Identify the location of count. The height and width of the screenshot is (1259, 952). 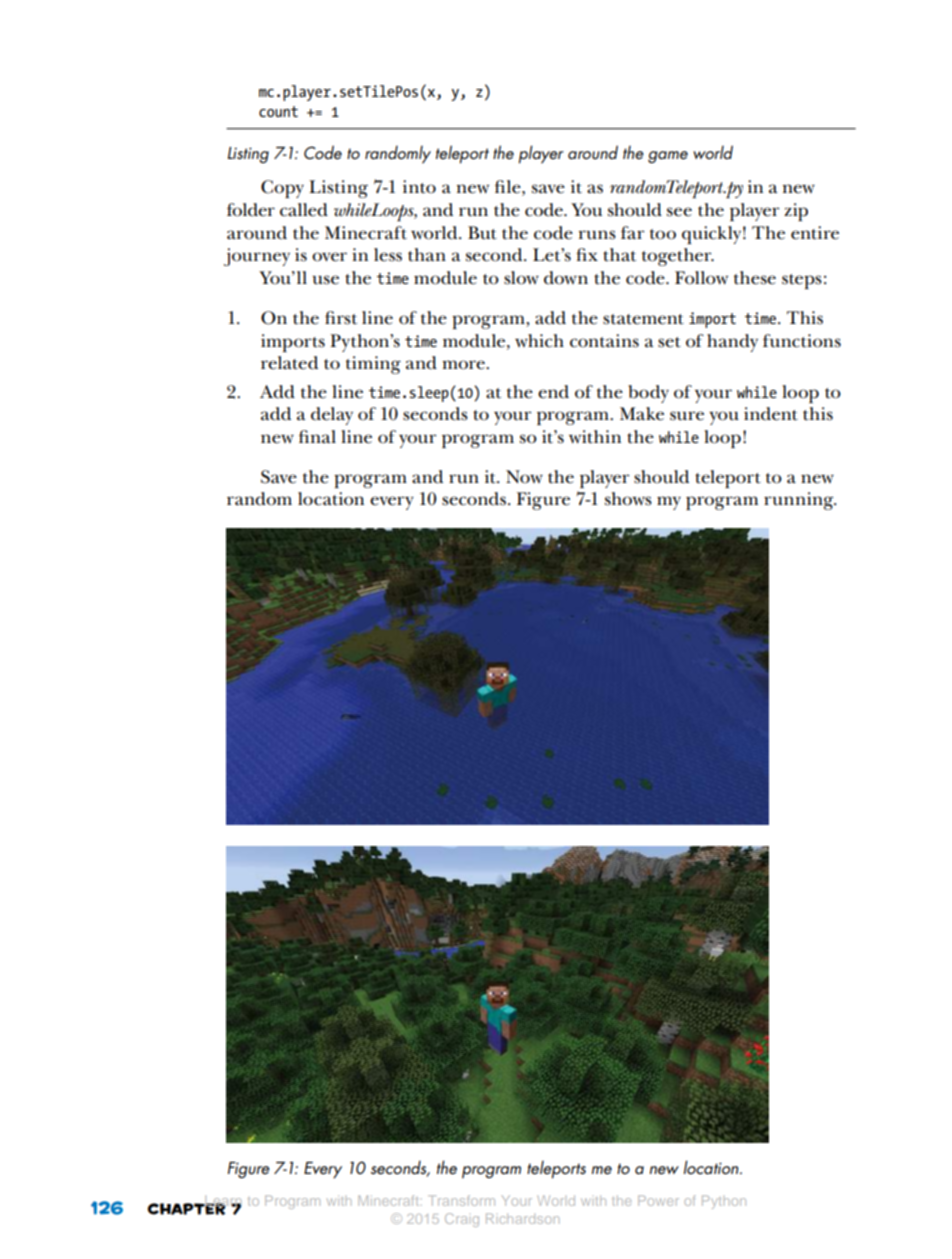
(278, 111).
